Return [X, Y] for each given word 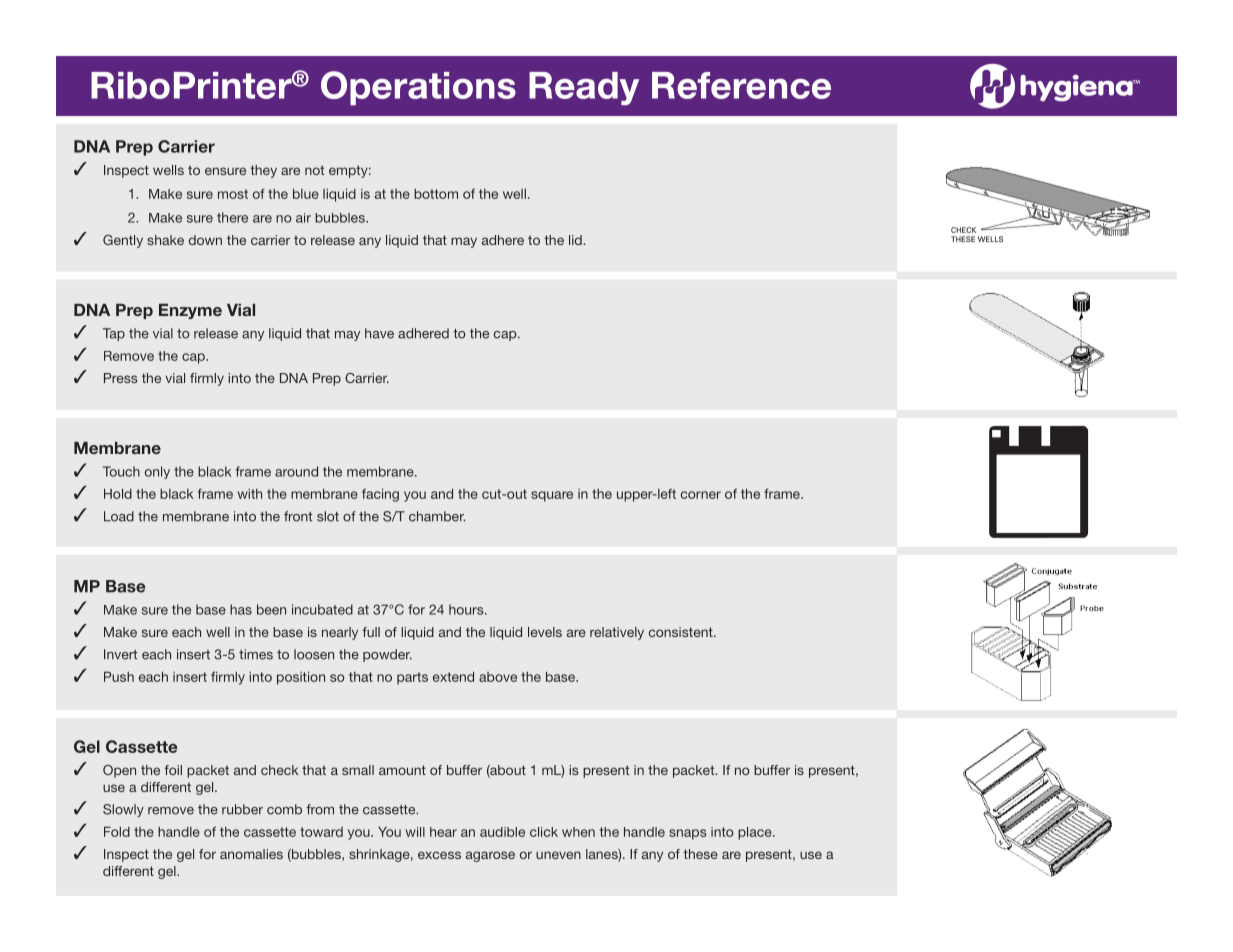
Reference [741, 85]
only [157, 472]
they [263, 171]
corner [701, 495]
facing [380, 495]
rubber [242, 809]
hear [443, 832]
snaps [688, 834]
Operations [418, 88]
